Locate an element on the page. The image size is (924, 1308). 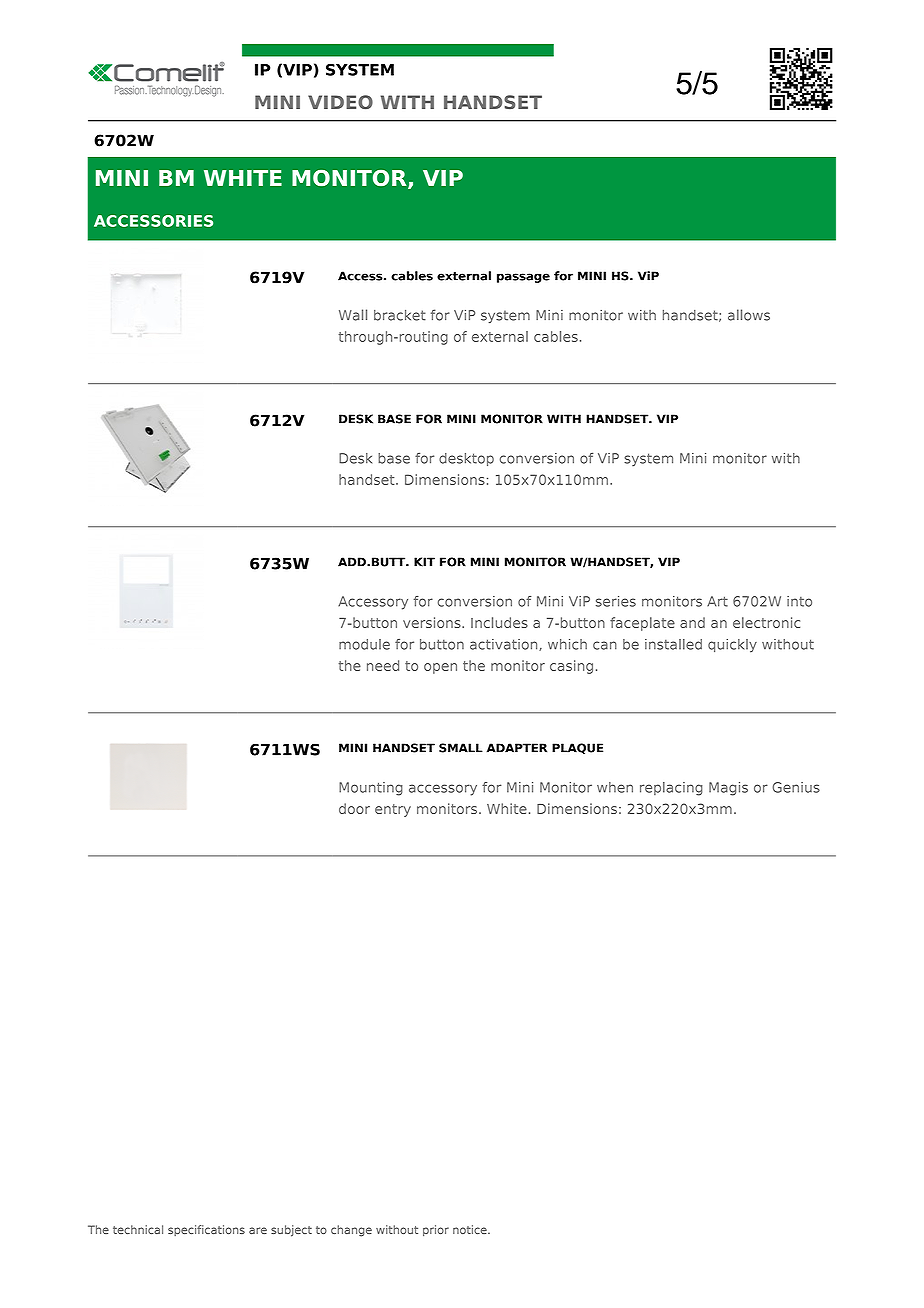
Magis is located at coordinates (728, 789).
